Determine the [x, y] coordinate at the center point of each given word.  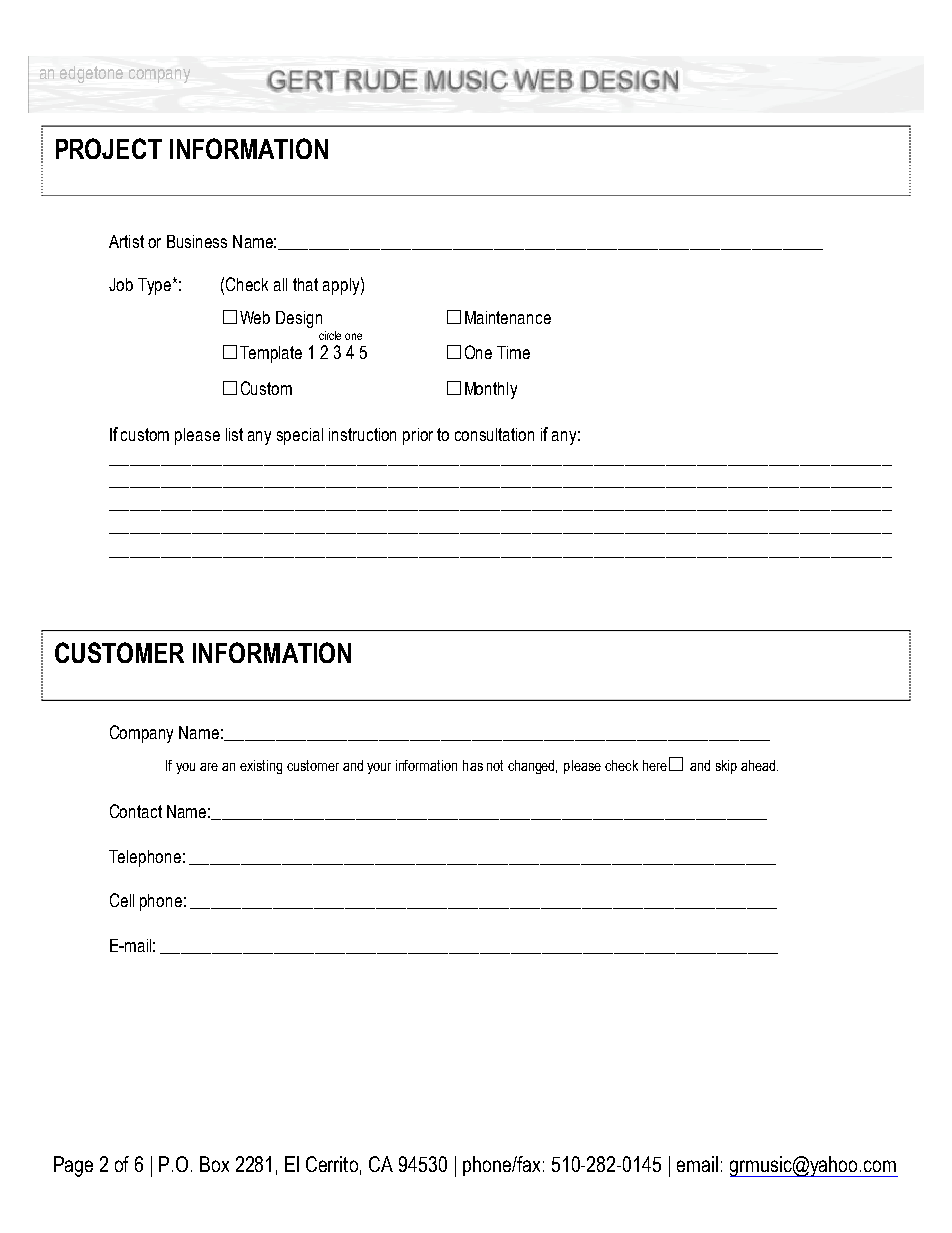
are [209, 767]
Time [513, 352]
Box [214, 1164]
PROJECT [109, 148]
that [305, 284]
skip [726, 767]
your [379, 768]
